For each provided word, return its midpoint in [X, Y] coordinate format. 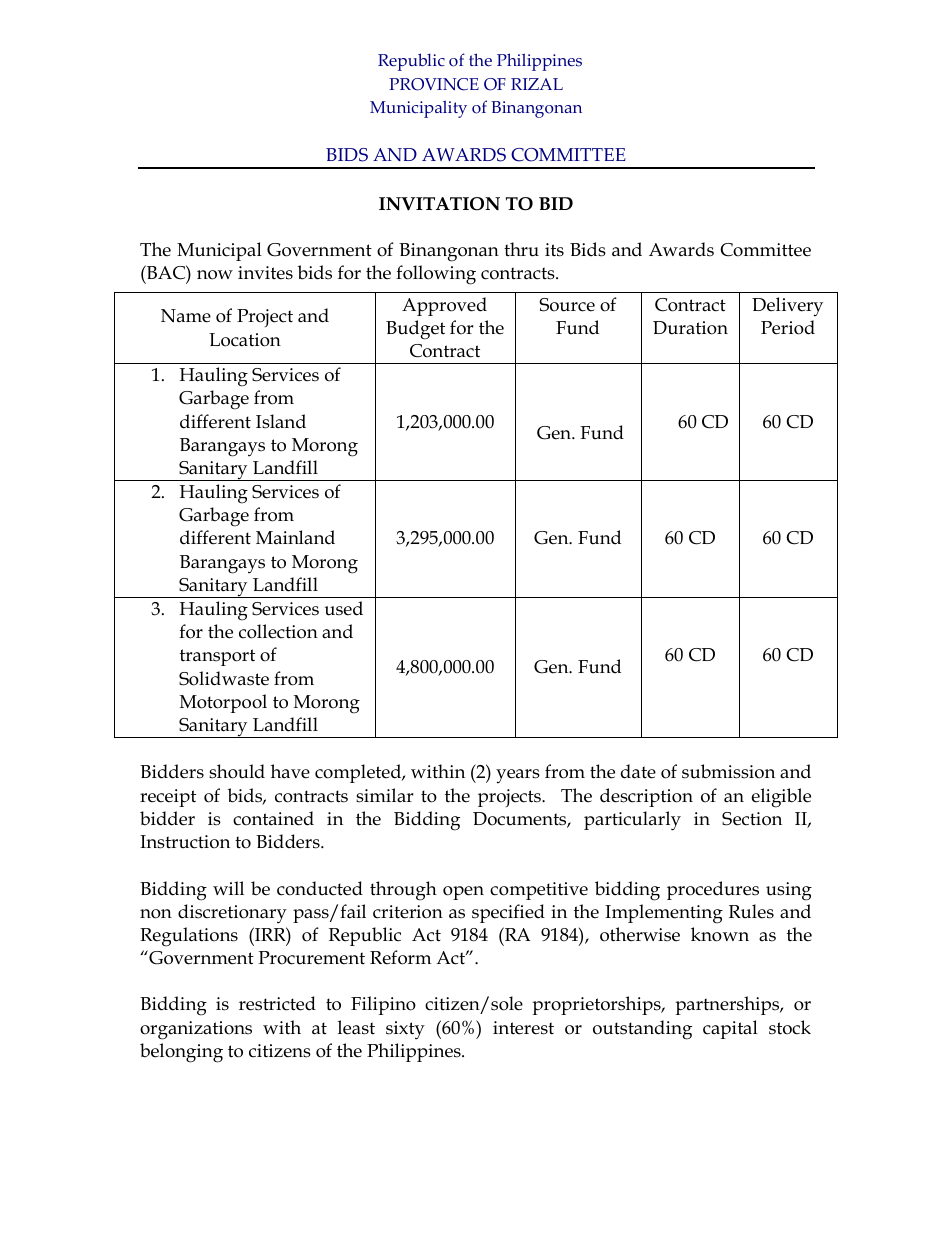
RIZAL [537, 84]
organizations [196, 1030]
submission [728, 771]
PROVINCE [434, 84]
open [463, 893]
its [554, 250]
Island [281, 421]
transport [217, 657]
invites [265, 273]
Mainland [295, 537]
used [344, 608]
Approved [444, 306]
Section [752, 819]
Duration [690, 328]
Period [788, 327]
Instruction [185, 842]
